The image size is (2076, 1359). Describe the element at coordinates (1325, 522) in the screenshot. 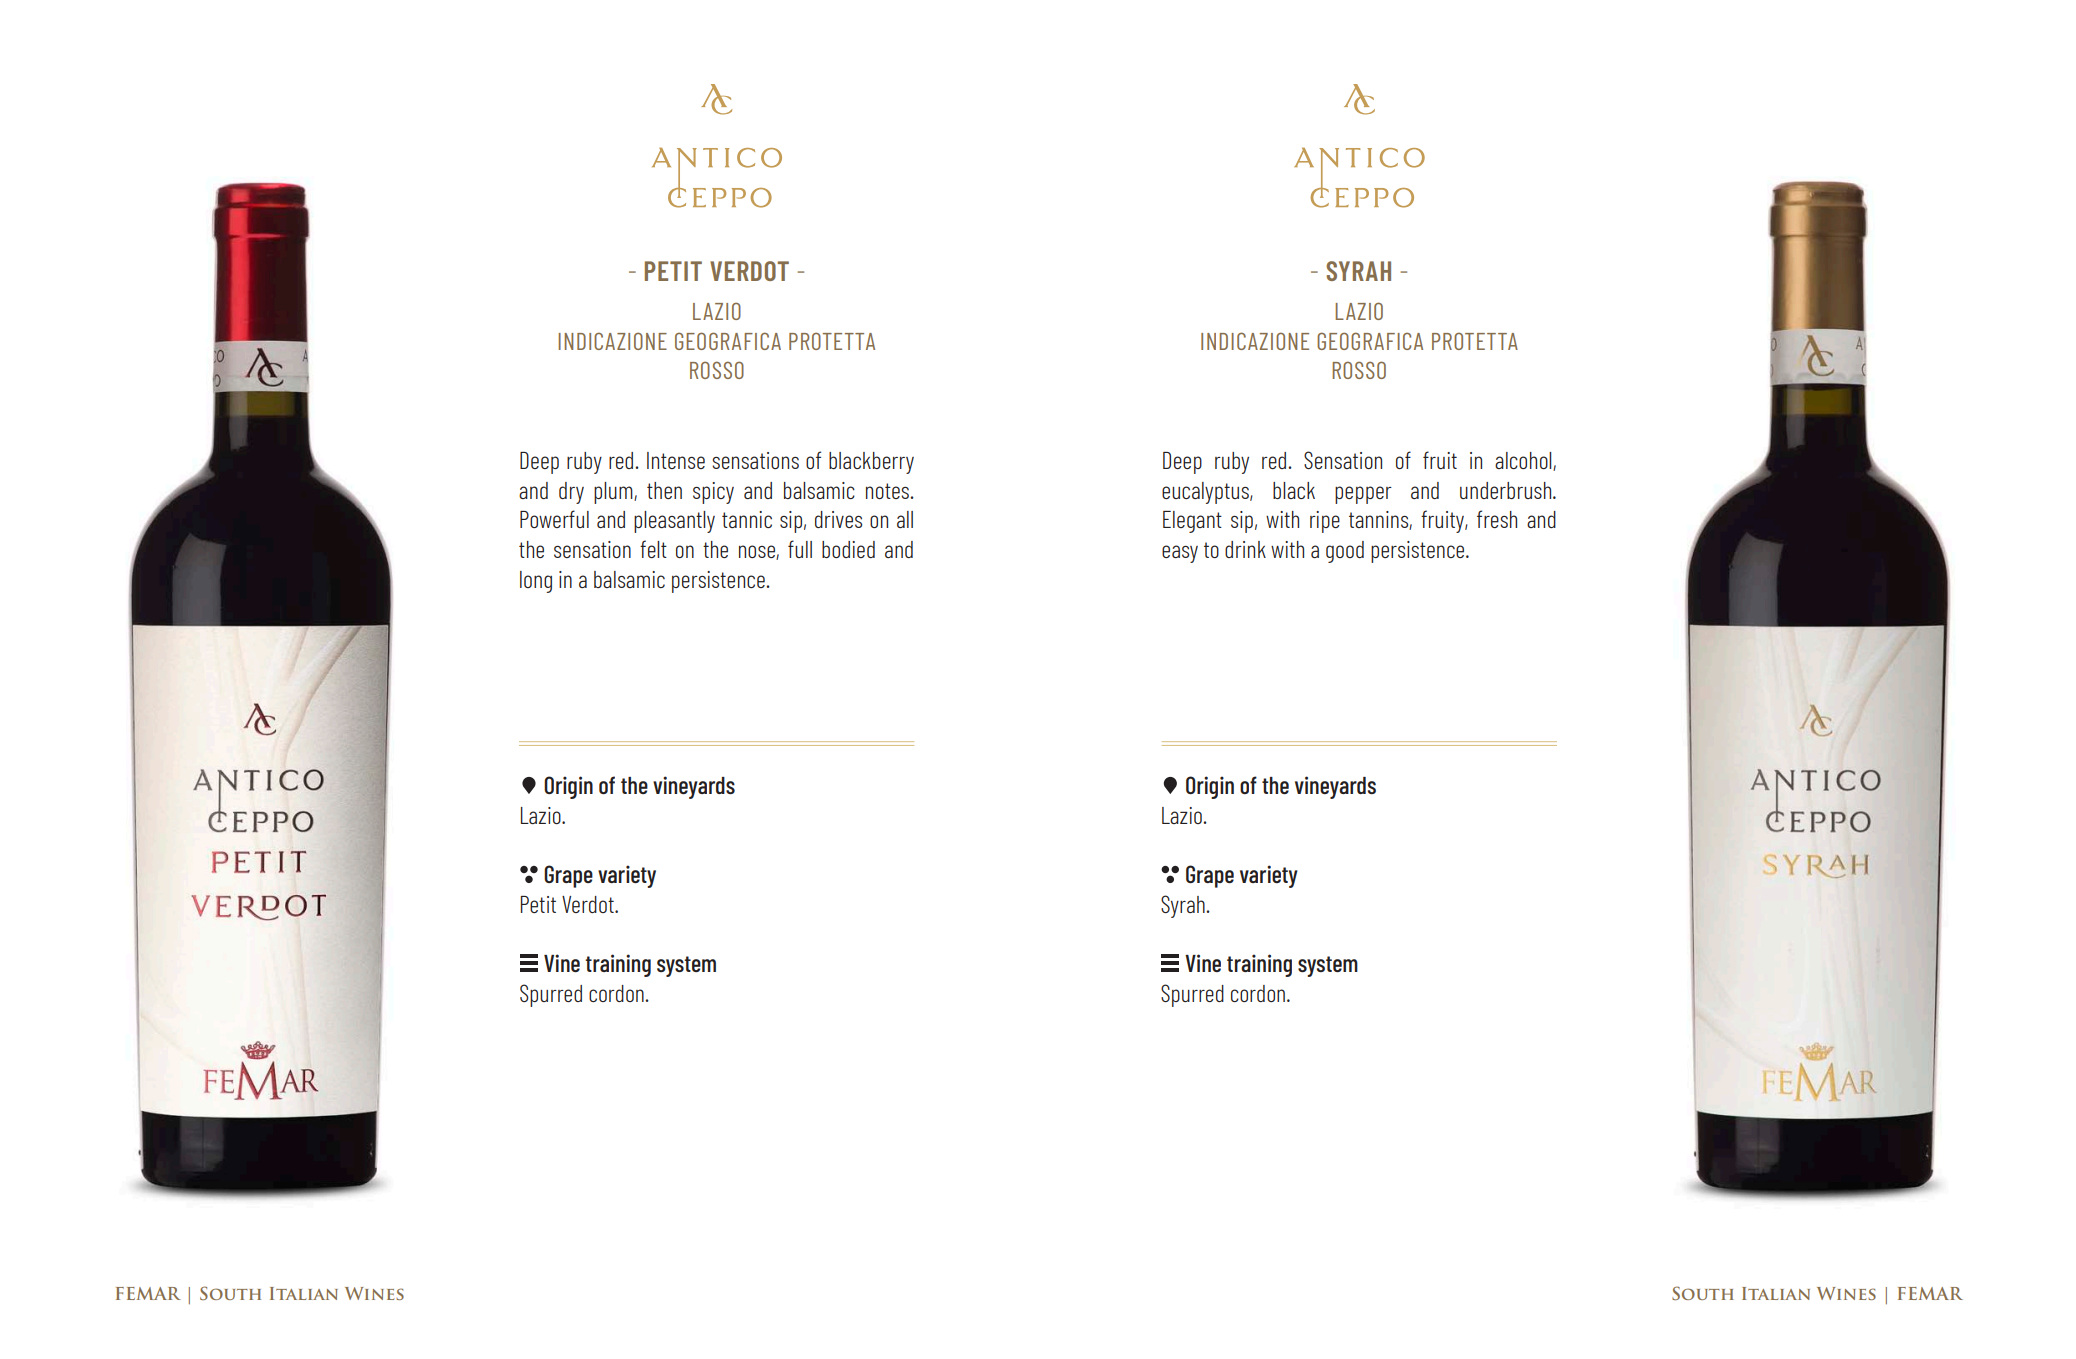

I see `ripe` at that location.
